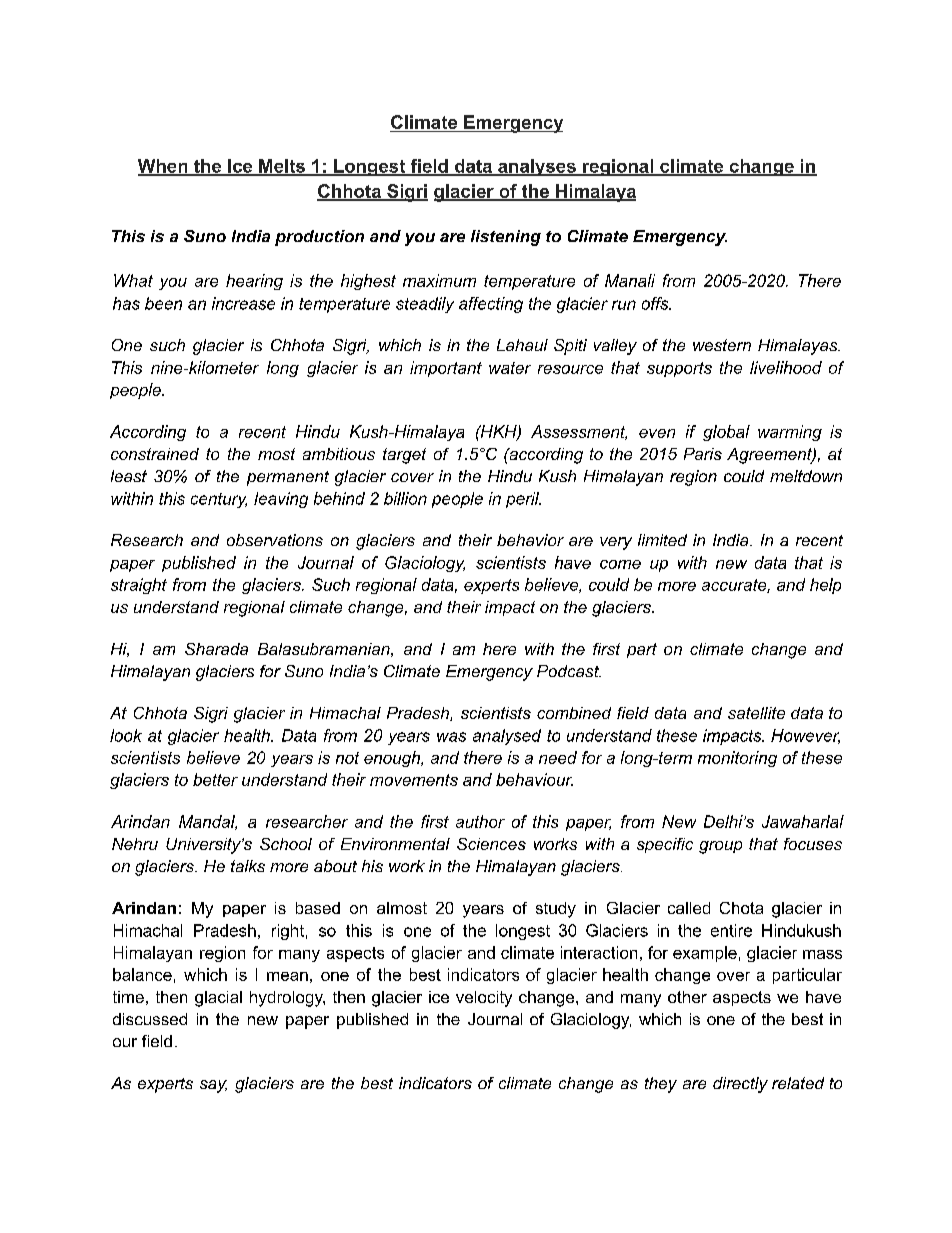  Describe the element at coordinates (484, 999) in the screenshot. I see `velocity` at that location.
